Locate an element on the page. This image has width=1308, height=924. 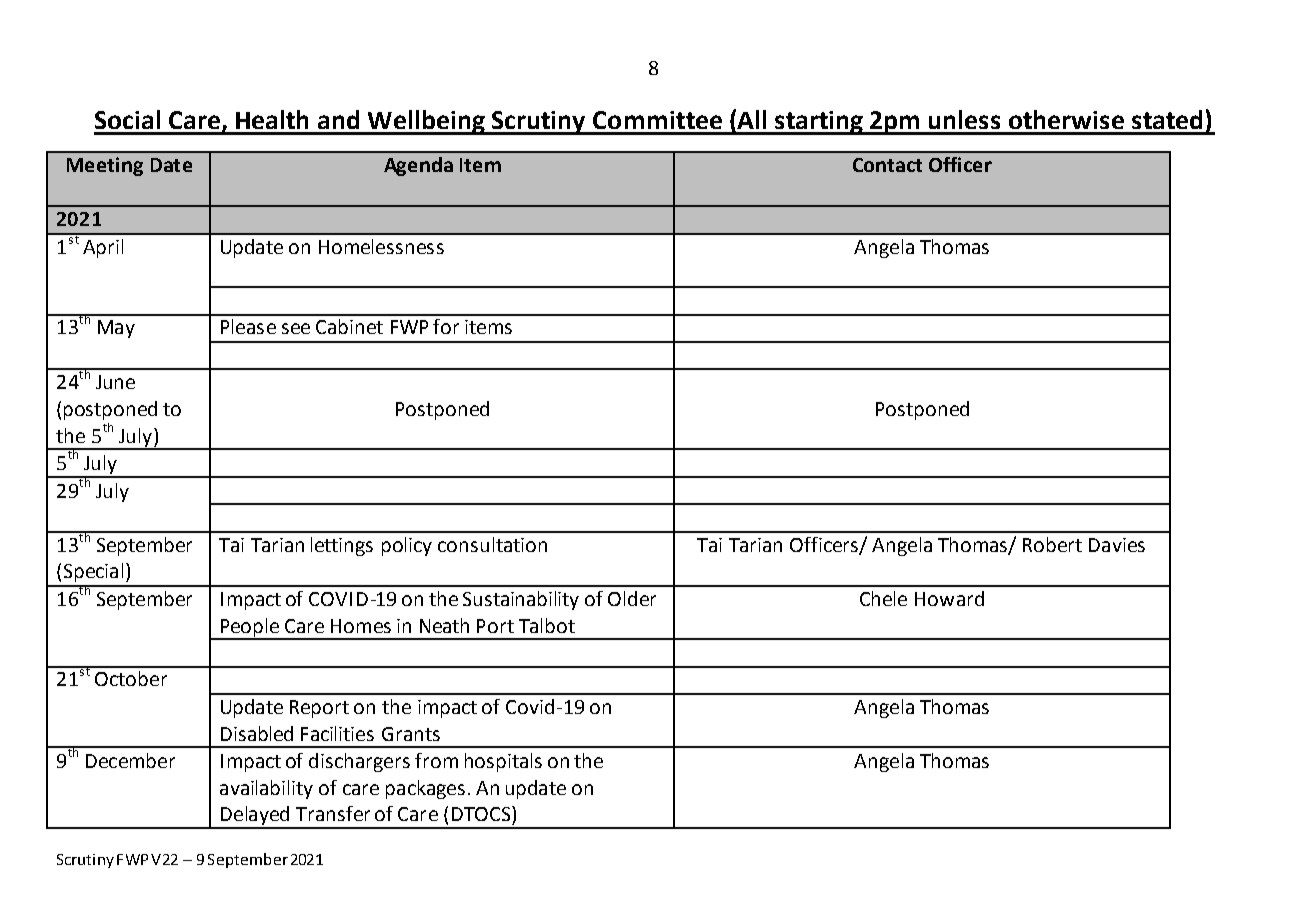
Contact is located at coordinates (887, 165).
